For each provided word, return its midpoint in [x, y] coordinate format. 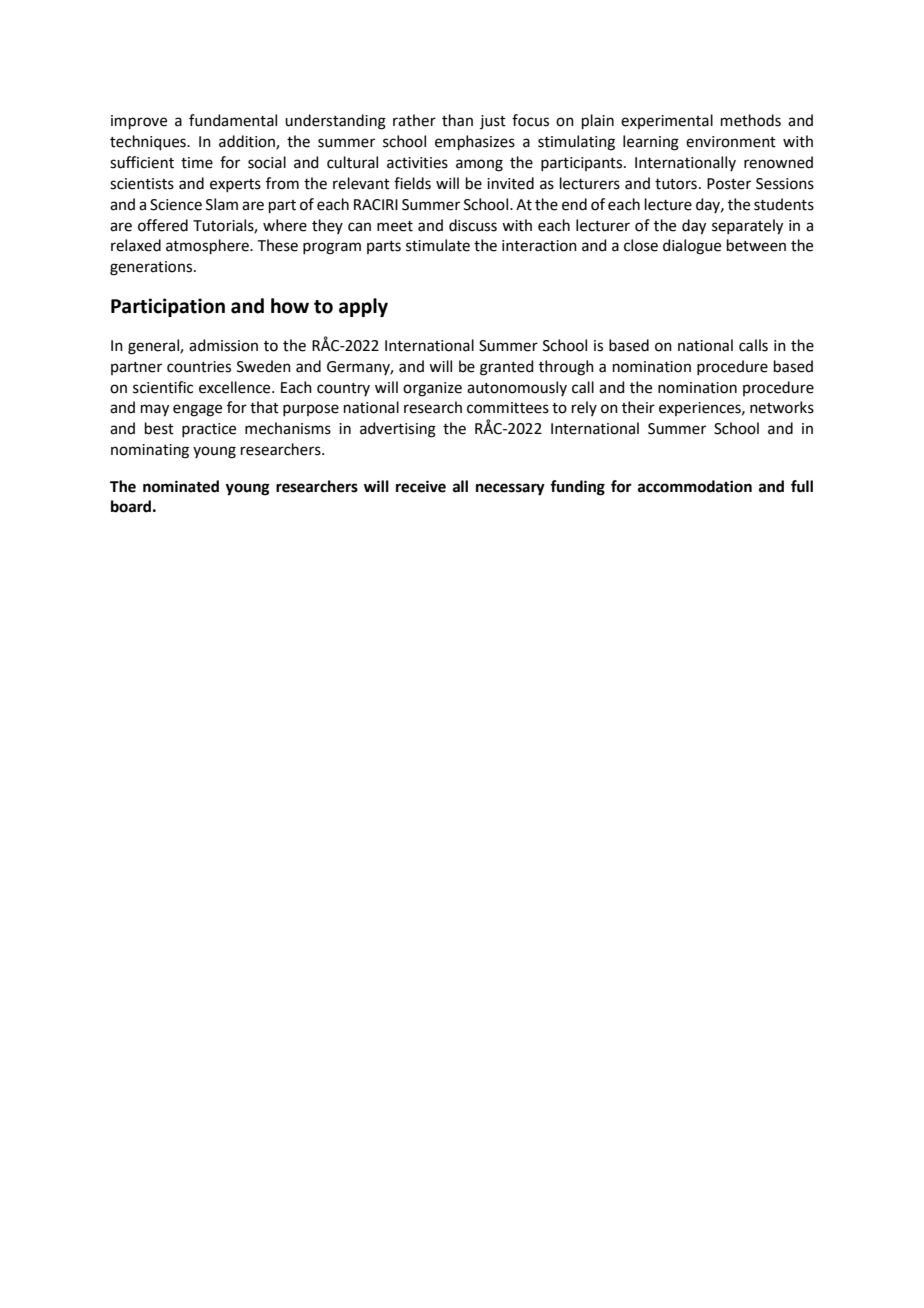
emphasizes [475, 142]
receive [421, 486]
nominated [181, 486]
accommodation [695, 486]
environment [731, 142]
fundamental [233, 120]
